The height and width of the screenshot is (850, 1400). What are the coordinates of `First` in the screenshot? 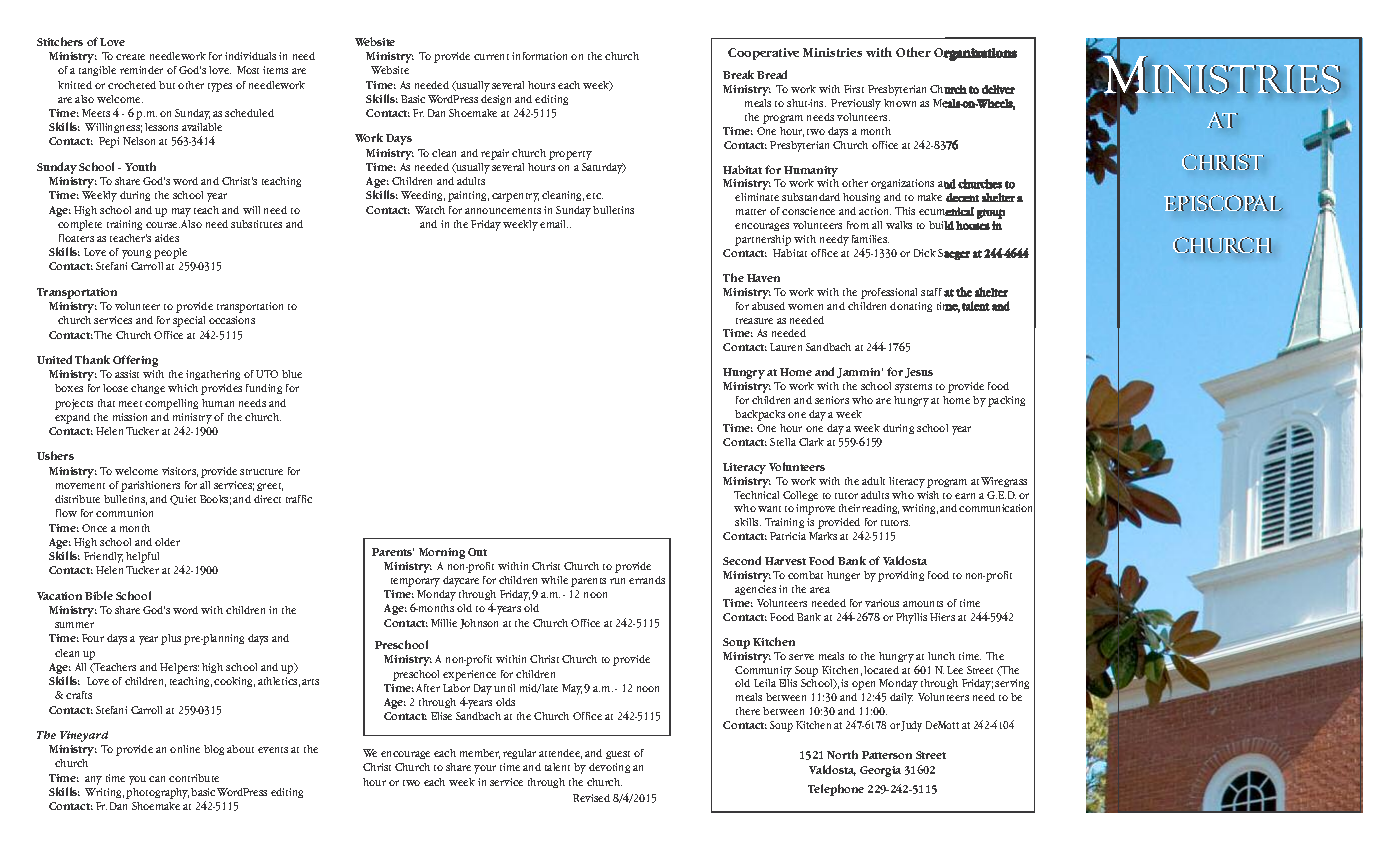 It's located at (854, 89).
